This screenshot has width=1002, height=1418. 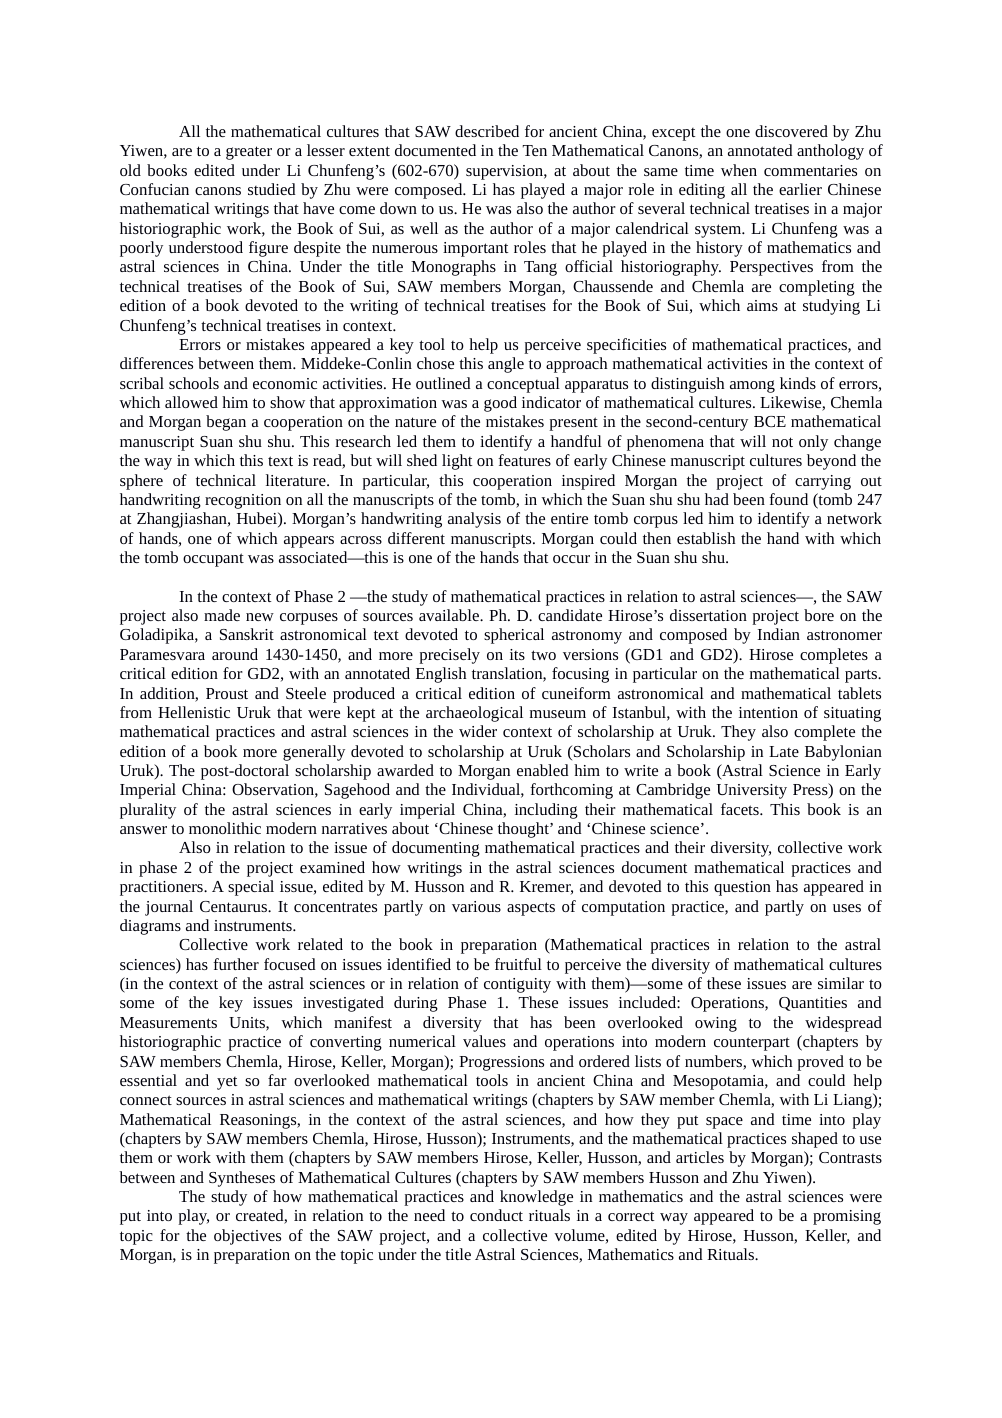 What do you see at coordinates (236, 964) in the screenshot?
I see `further` at bounding box center [236, 964].
